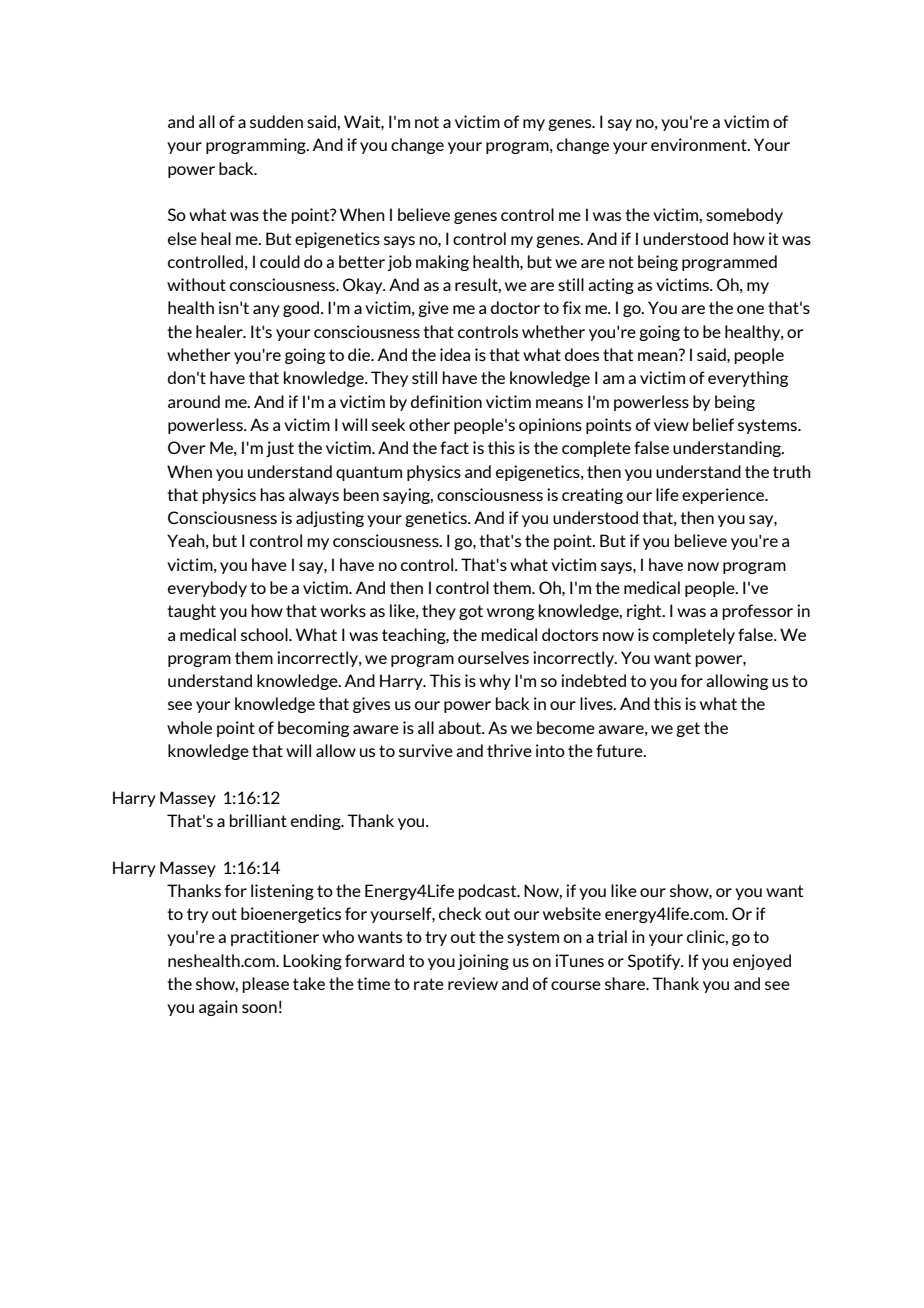  What do you see at coordinates (442, 263) in the screenshot?
I see `making` at bounding box center [442, 263].
